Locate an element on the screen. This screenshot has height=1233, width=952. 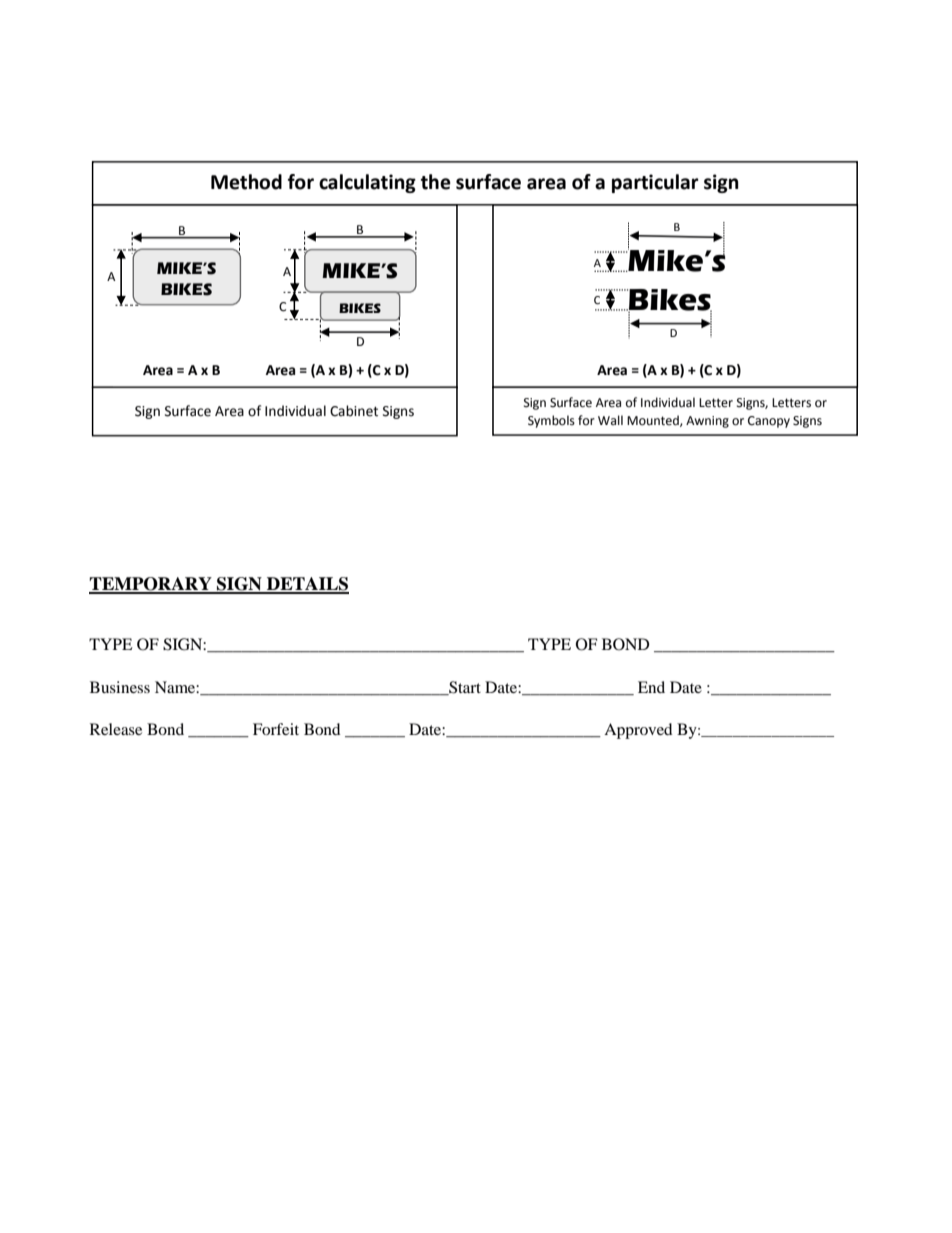
Forfeit is located at coordinates (276, 729).
